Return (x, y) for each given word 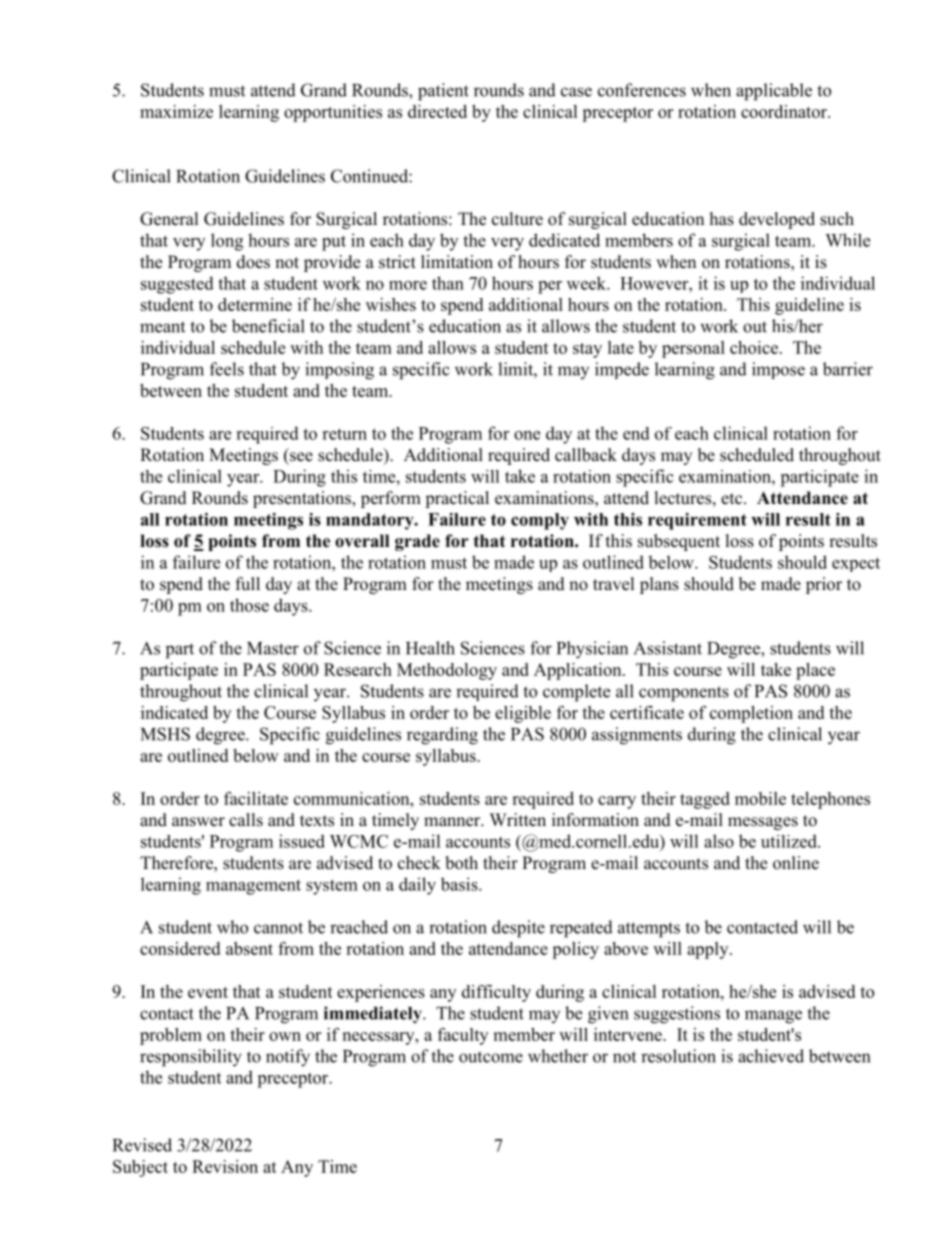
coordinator (785, 111)
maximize (176, 111)
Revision (225, 1166)
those (249, 605)
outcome (491, 1057)
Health (430, 648)
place (815, 671)
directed (437, 111)
